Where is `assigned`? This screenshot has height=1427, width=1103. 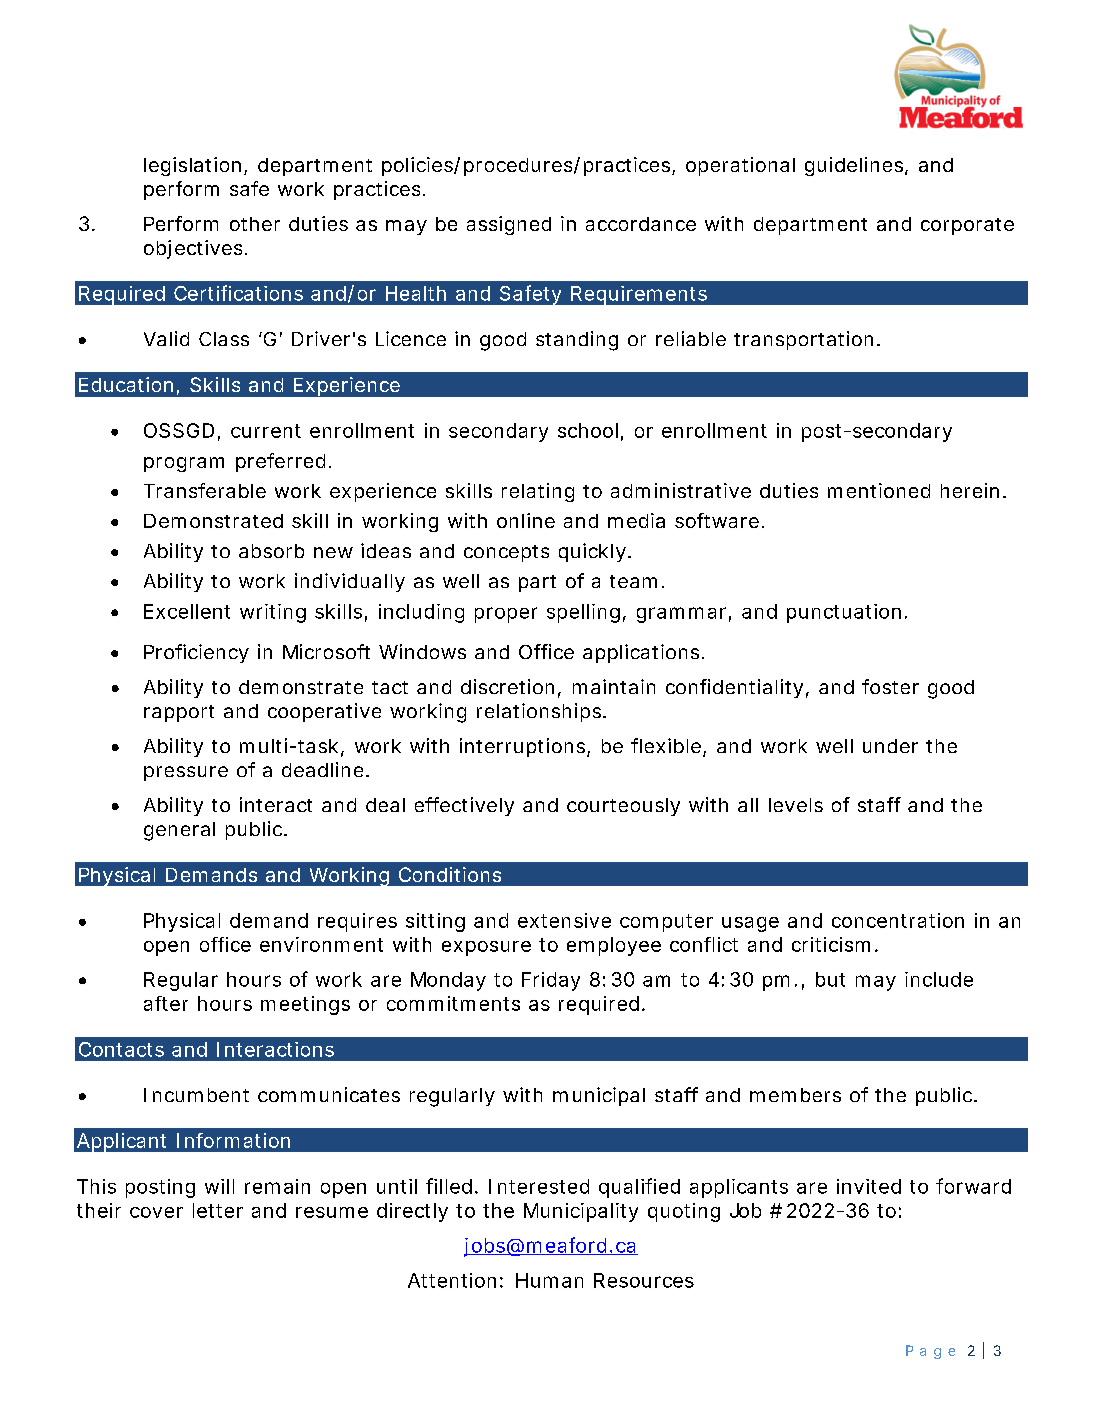 assigned is located at coordinates (509, 225).
